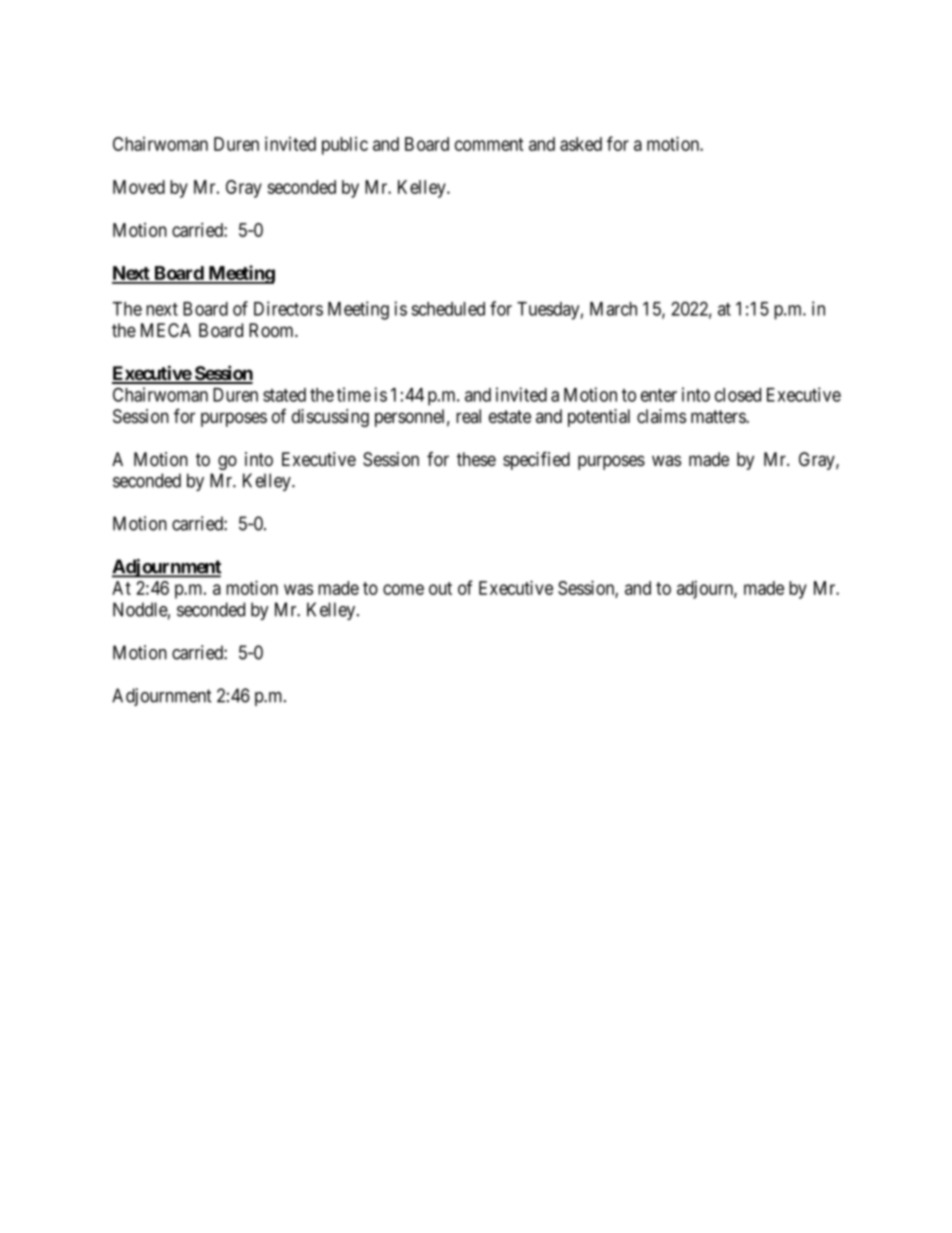  I want to click on discussing, so click(330, 418).
